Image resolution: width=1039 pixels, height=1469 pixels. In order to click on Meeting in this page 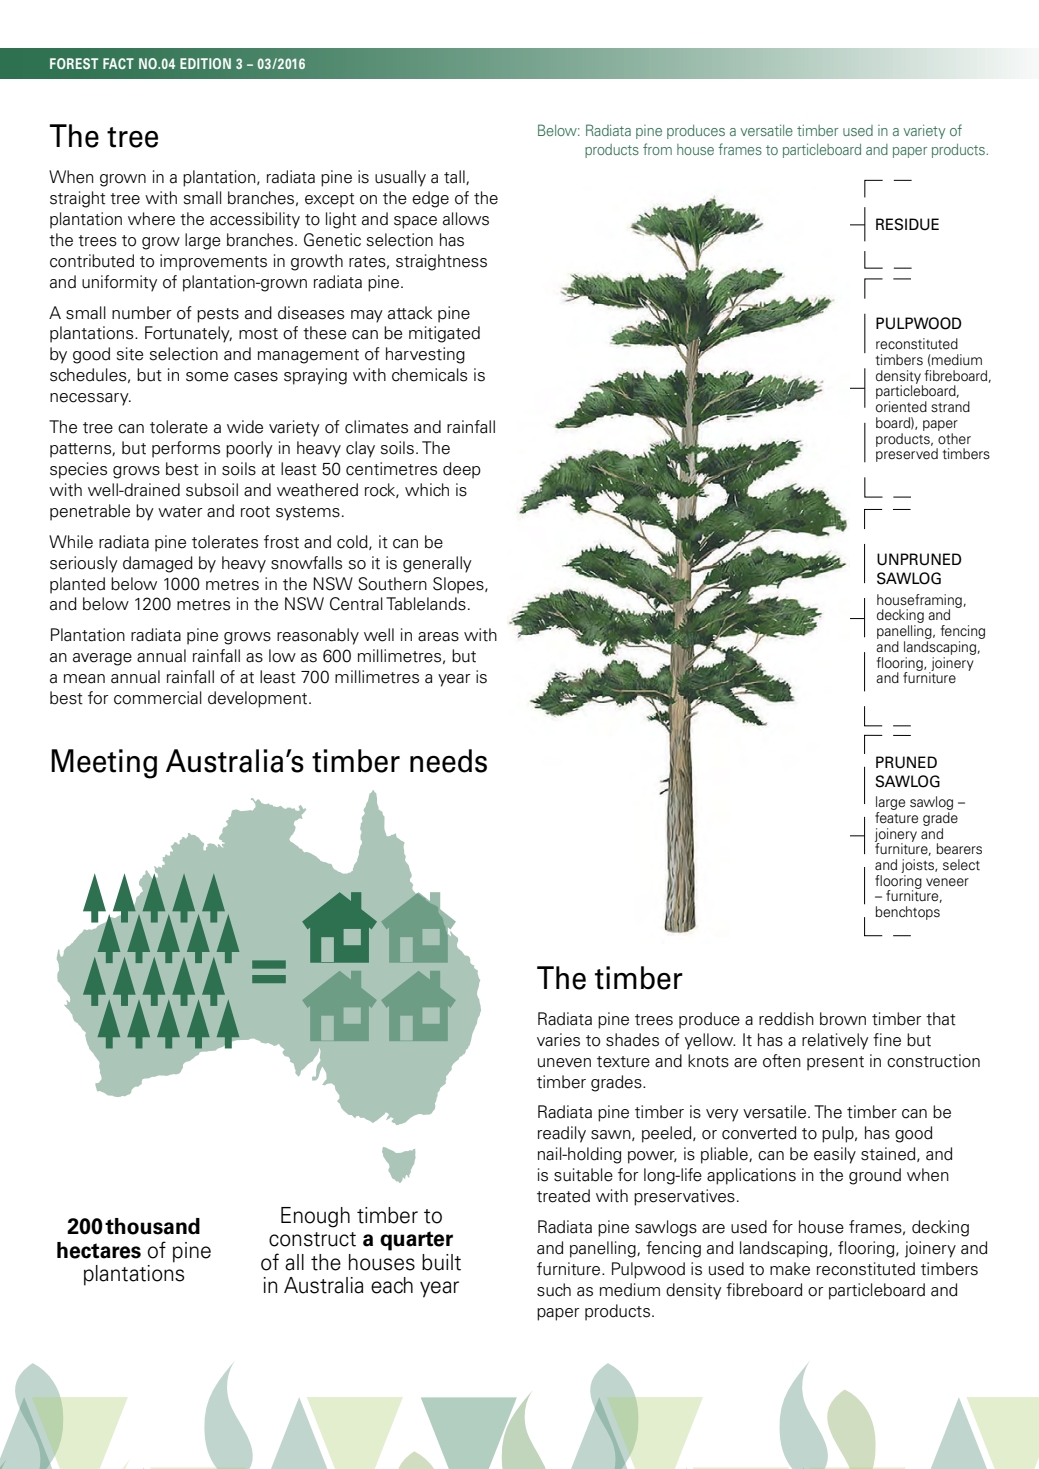, I will do `click(104, 764)`.
